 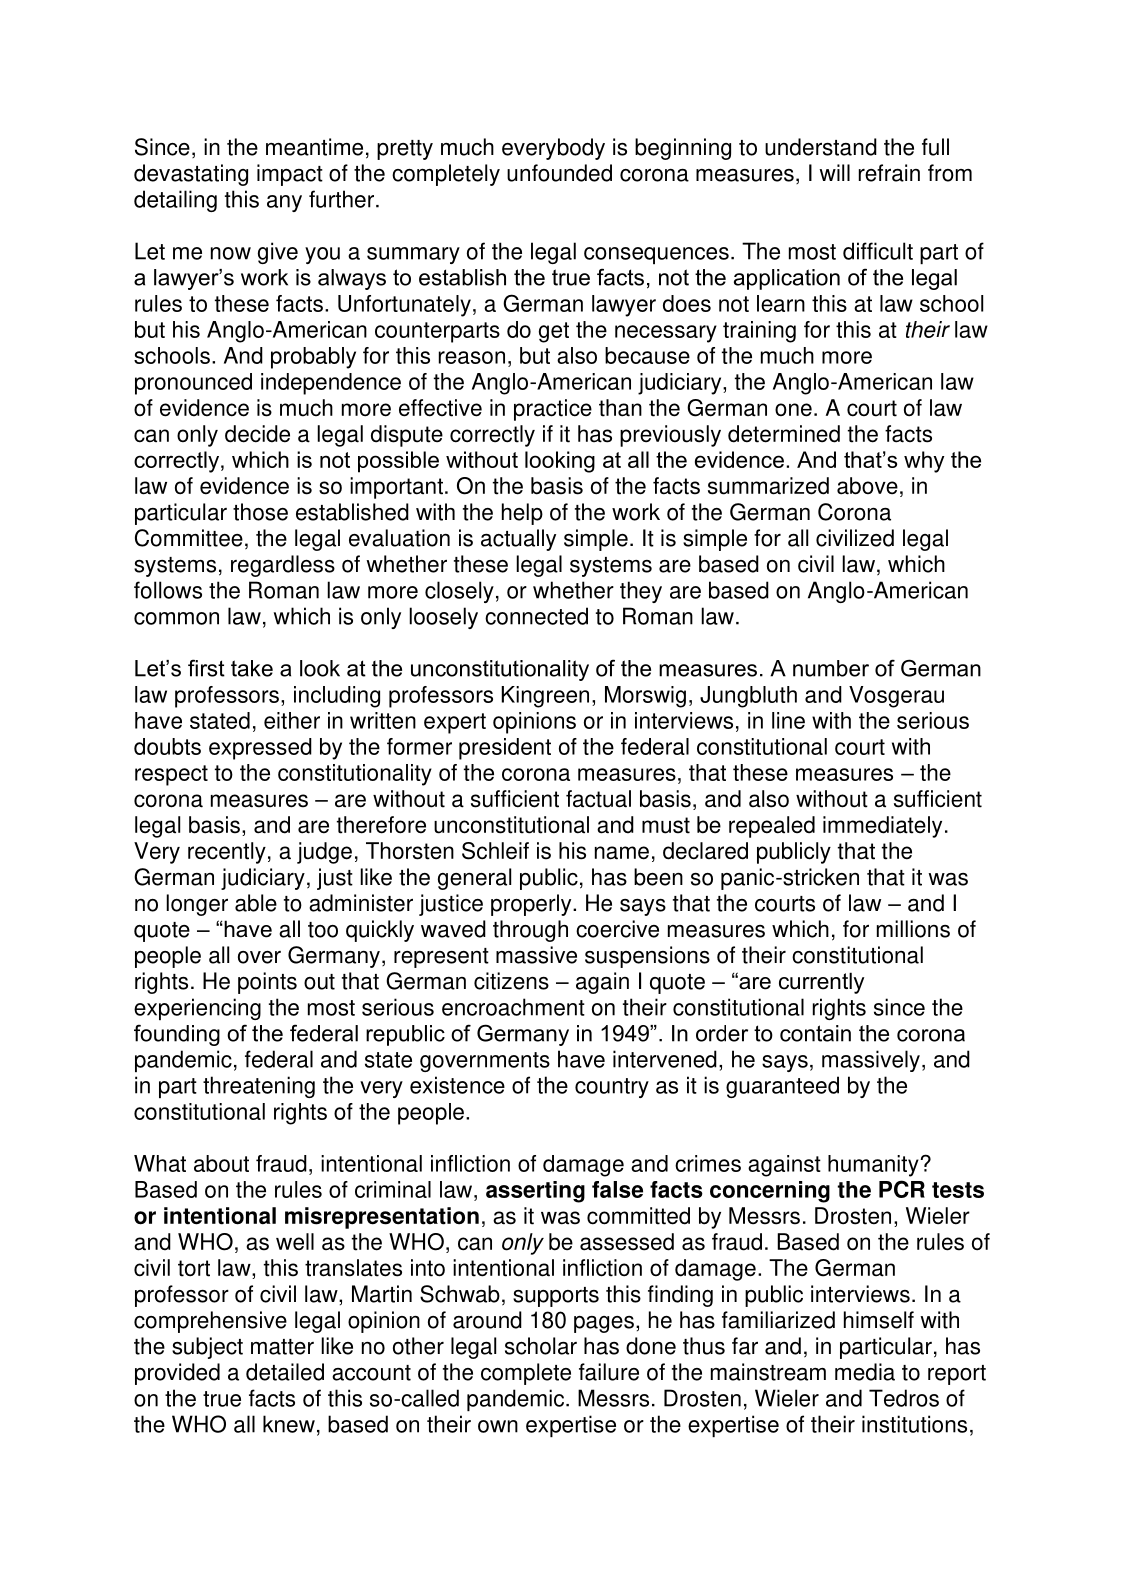 I want to click on refrain, so click(x=889, y=173).
